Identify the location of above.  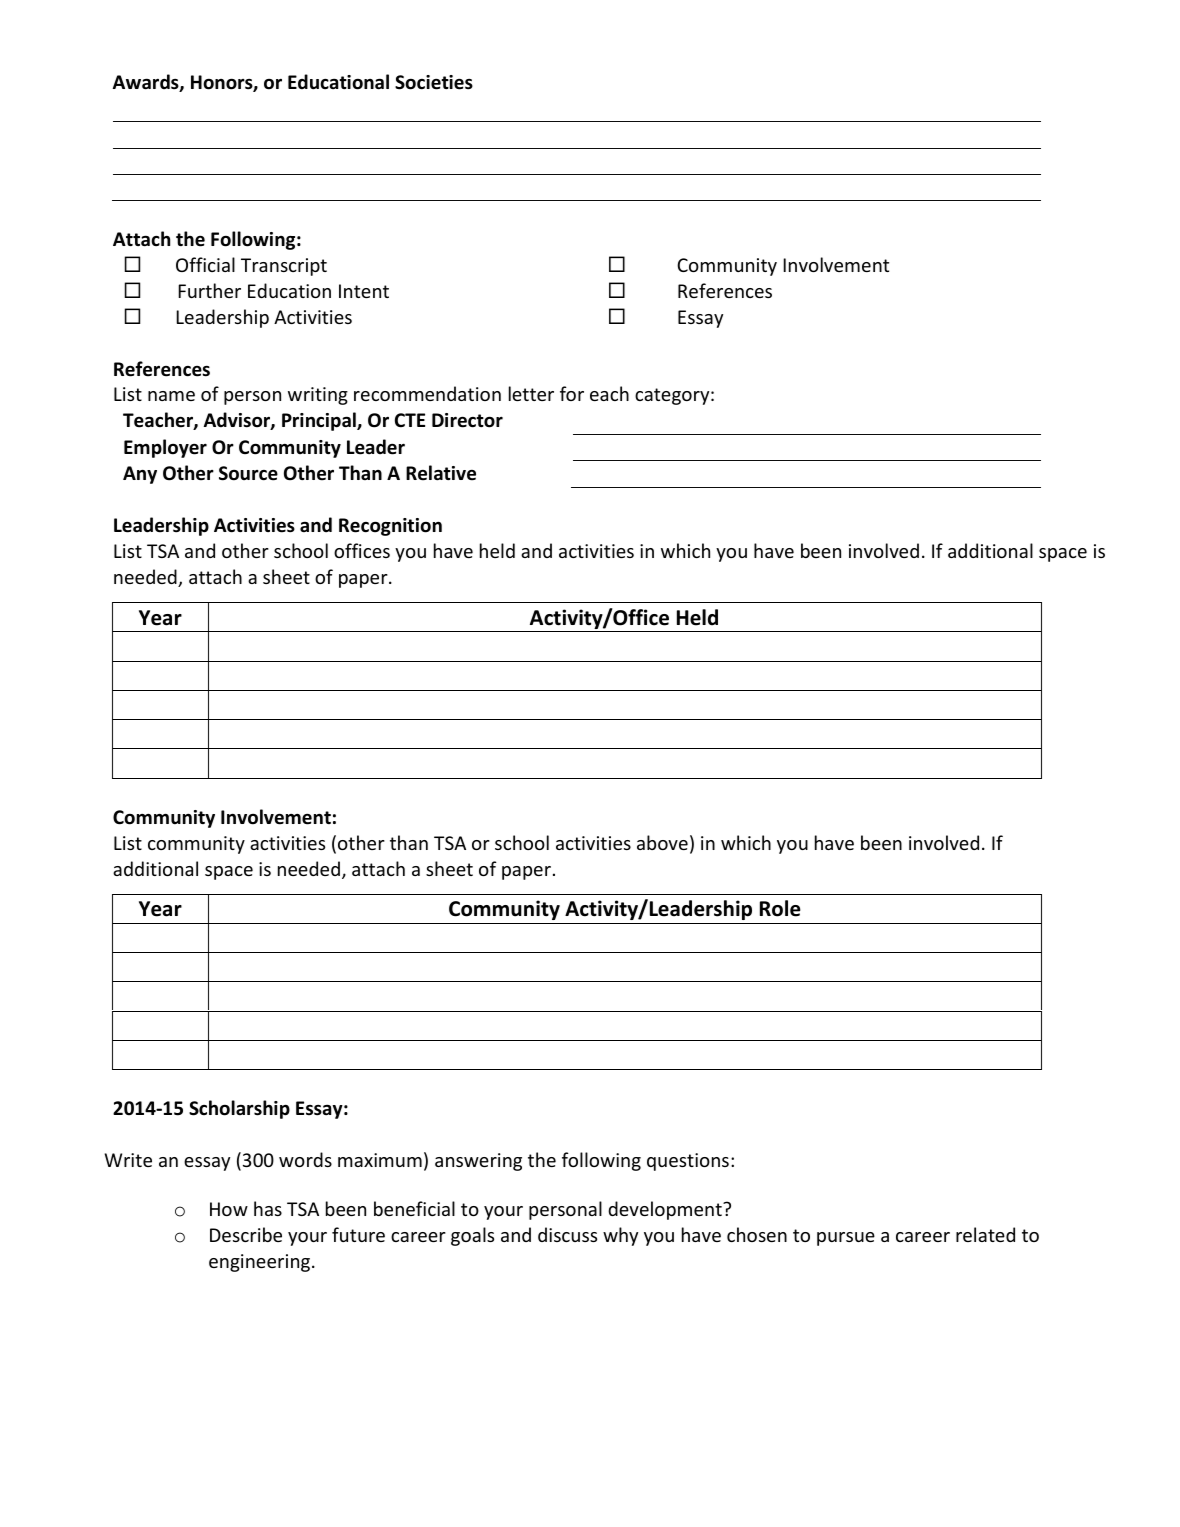
(662, 842).
